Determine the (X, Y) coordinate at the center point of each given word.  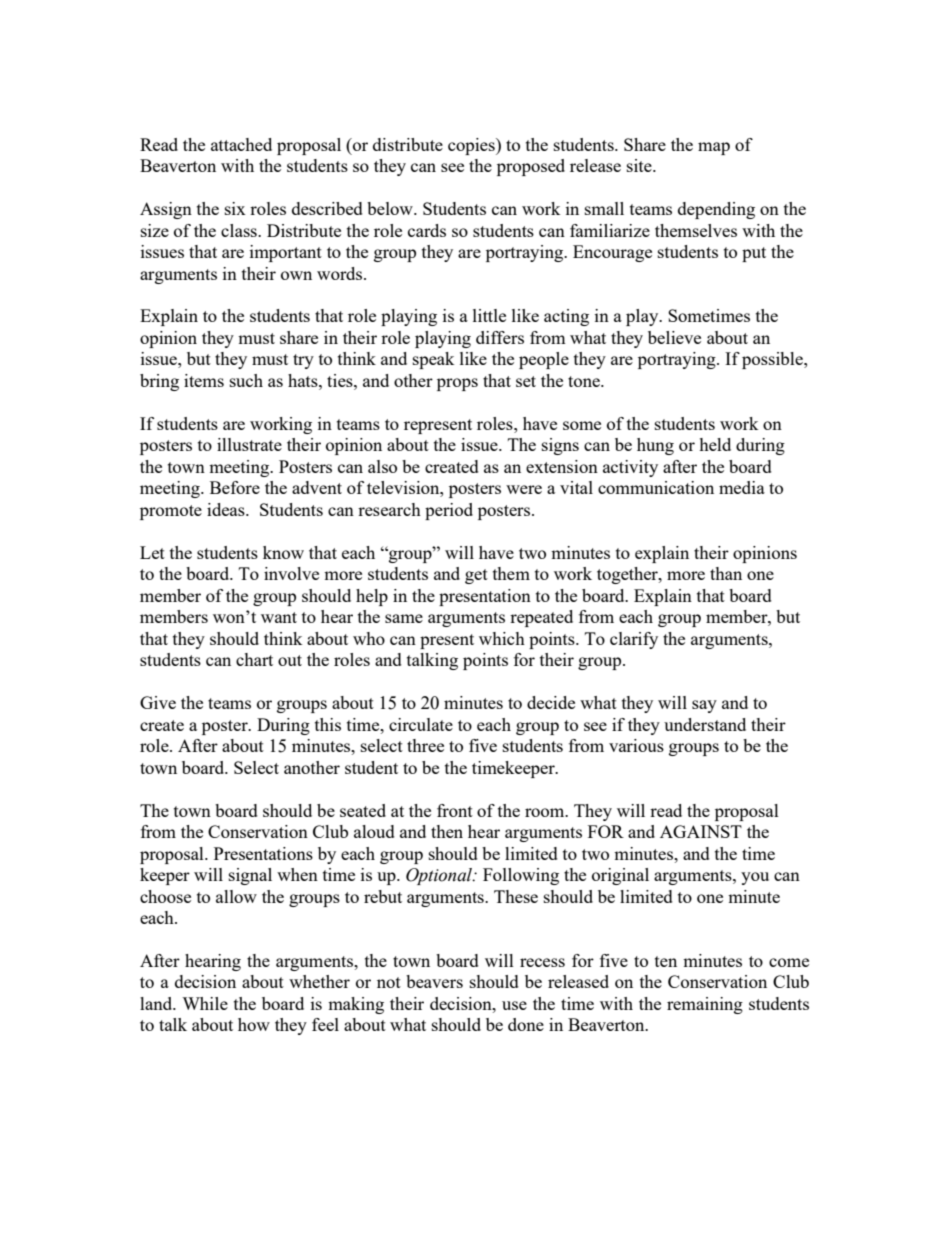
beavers (434, 981)
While (205, 1003)
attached (241, 144)
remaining (705, 1005)
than (726, 573)
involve (291, 573)
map (714, 148)
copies (472, 146)
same (404, 618)
